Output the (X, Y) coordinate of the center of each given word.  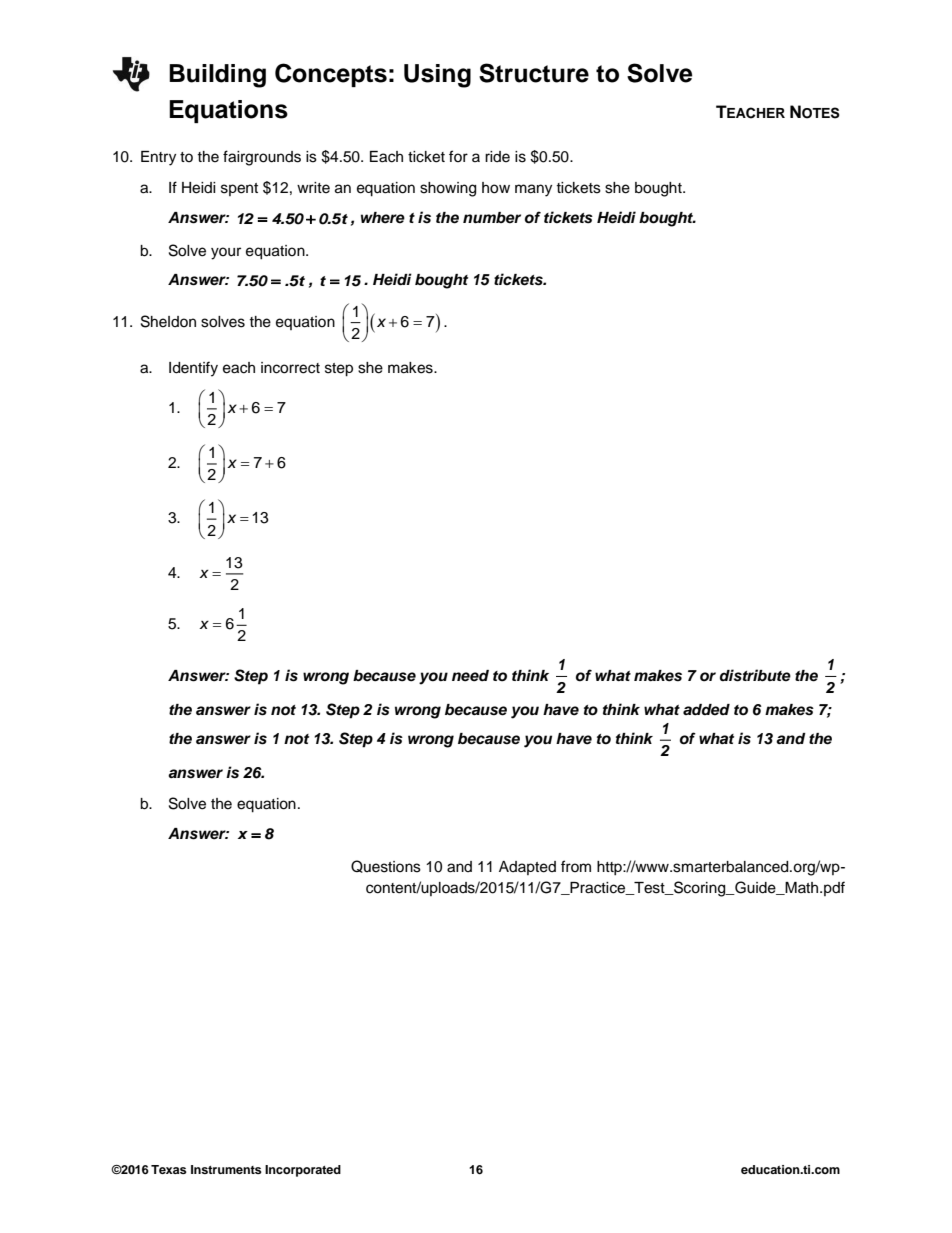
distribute (755, 675)
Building (217, 76)
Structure (534, 73)
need (470, 676)
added (706, 710)
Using (437, 76)
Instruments (226, 1169)
